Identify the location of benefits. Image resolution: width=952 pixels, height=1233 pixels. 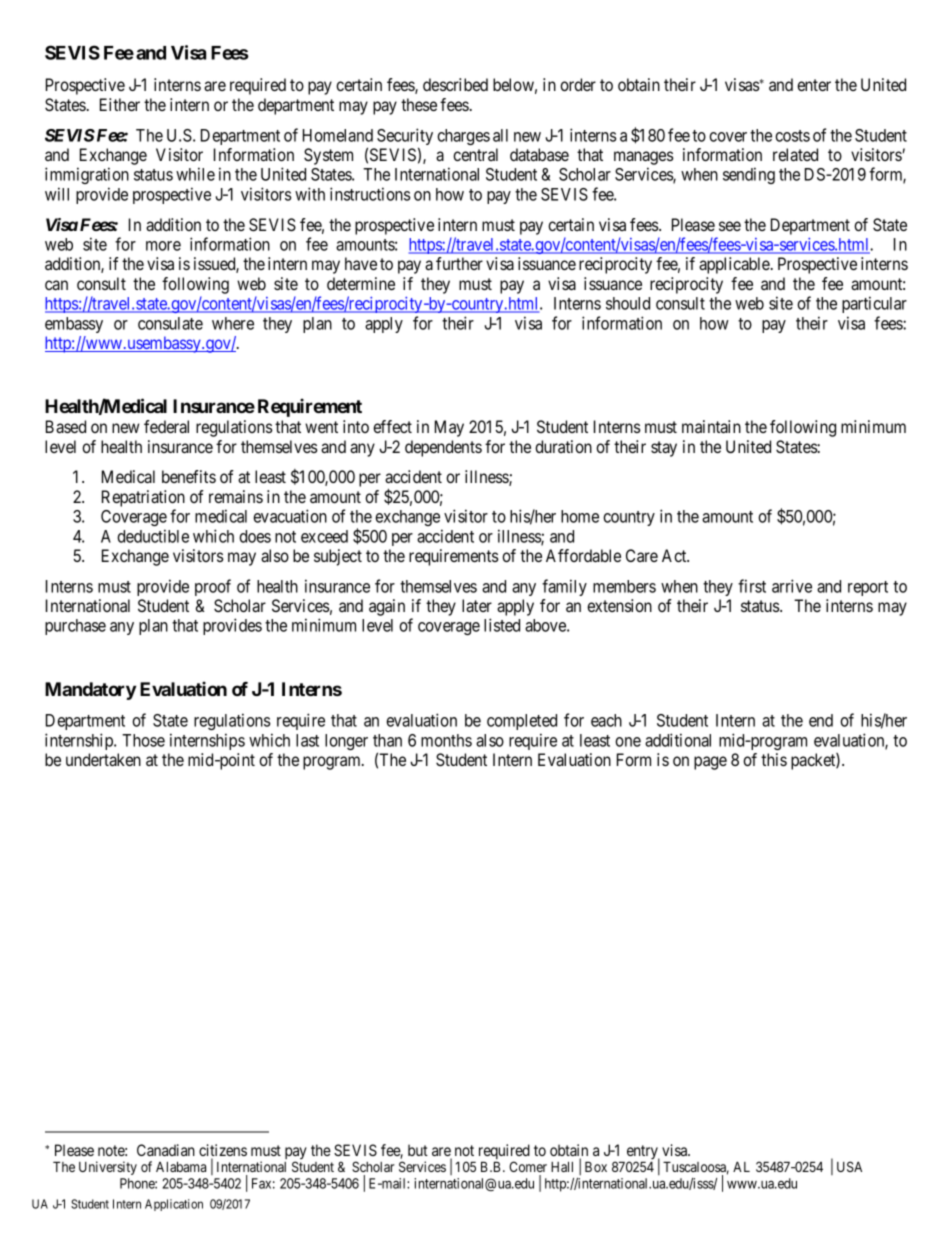
(189, 476).
